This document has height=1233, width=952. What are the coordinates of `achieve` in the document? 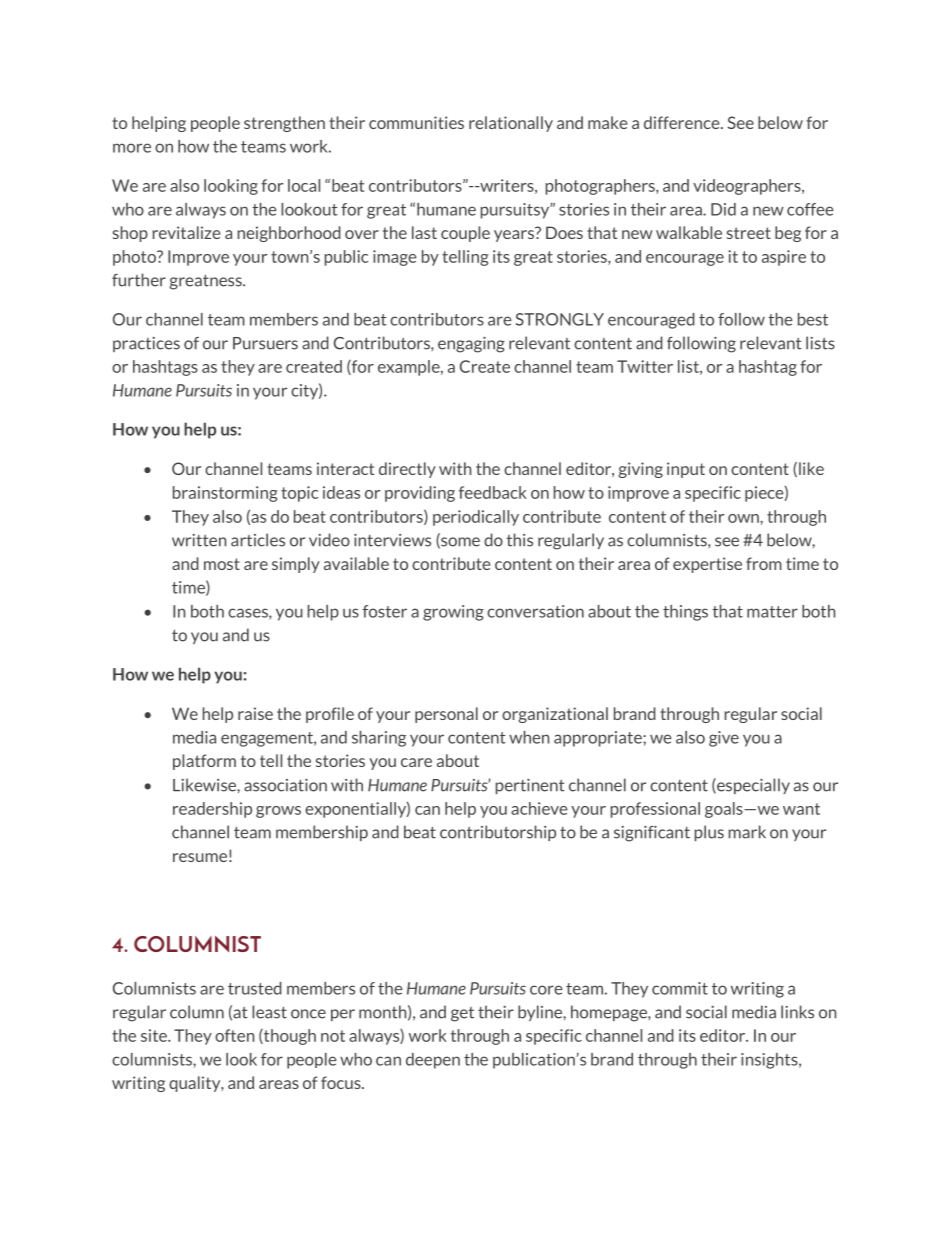 It's located at (539, 808).
